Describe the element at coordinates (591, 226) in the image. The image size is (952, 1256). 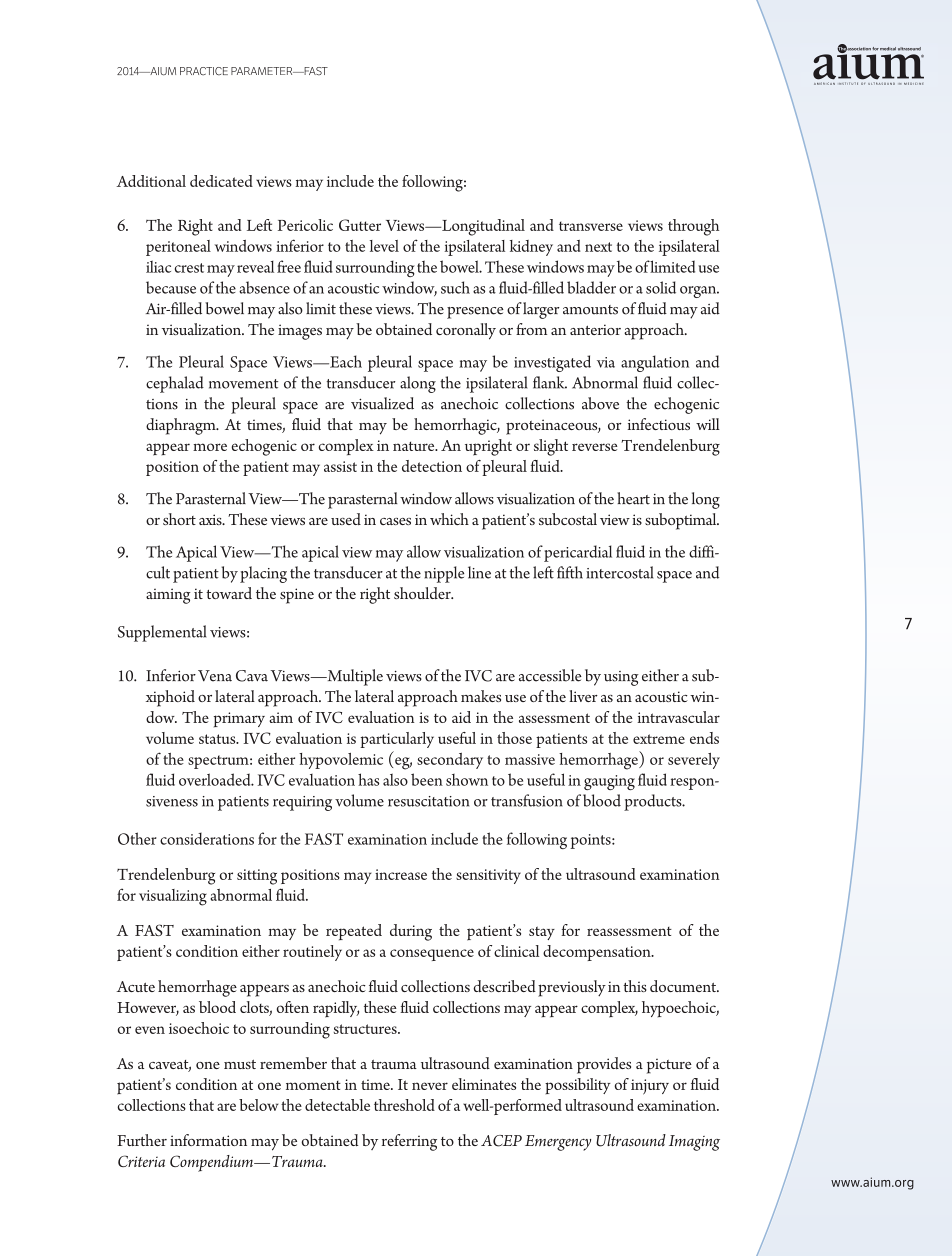
I see `transverse` at that location.
